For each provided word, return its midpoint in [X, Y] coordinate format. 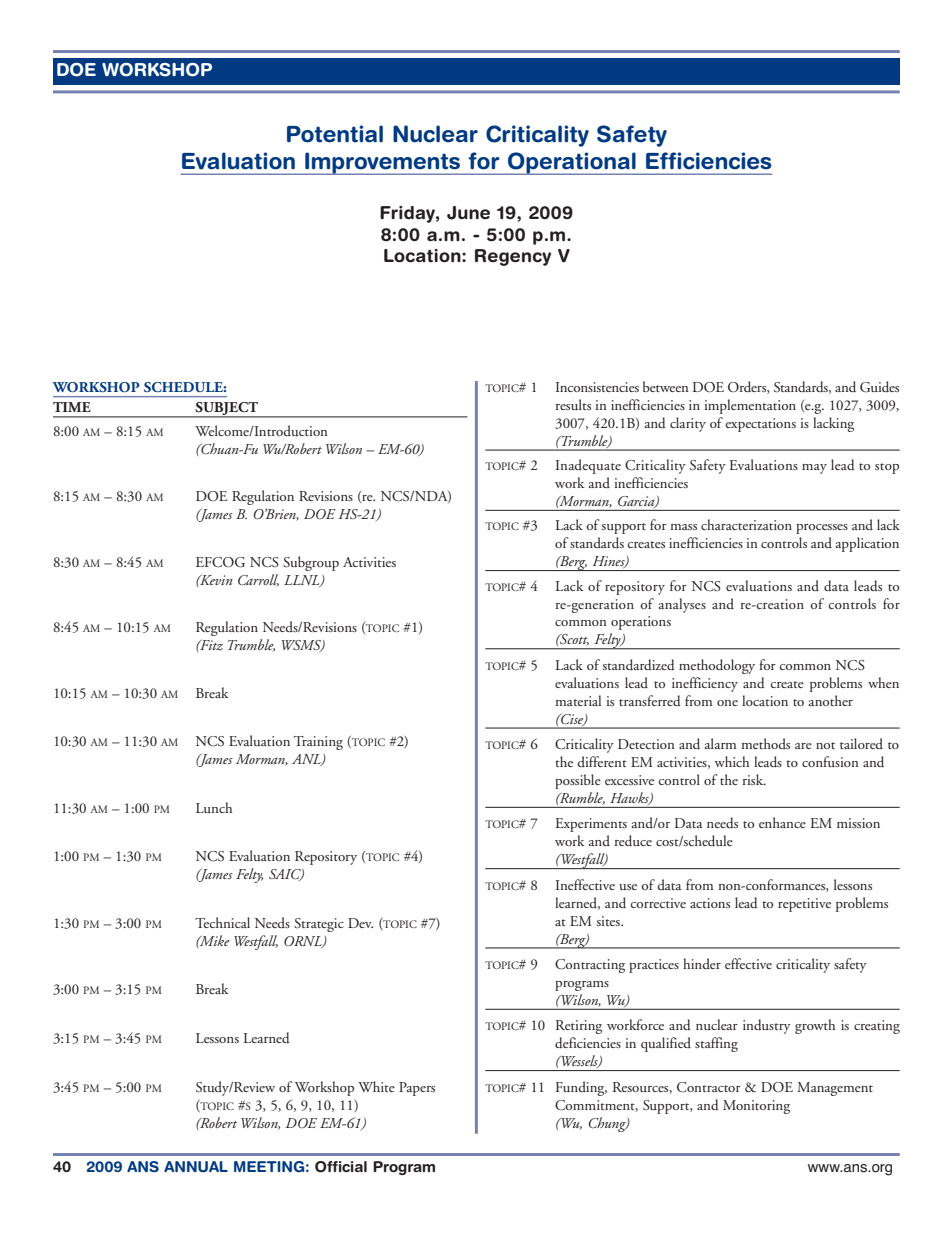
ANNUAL [196, 1167]
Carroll [258, 580]
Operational [572, 163]
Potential [335, 134]
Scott [573, 639]
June [468, 213]
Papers [417, 1089]
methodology [717, 666]
